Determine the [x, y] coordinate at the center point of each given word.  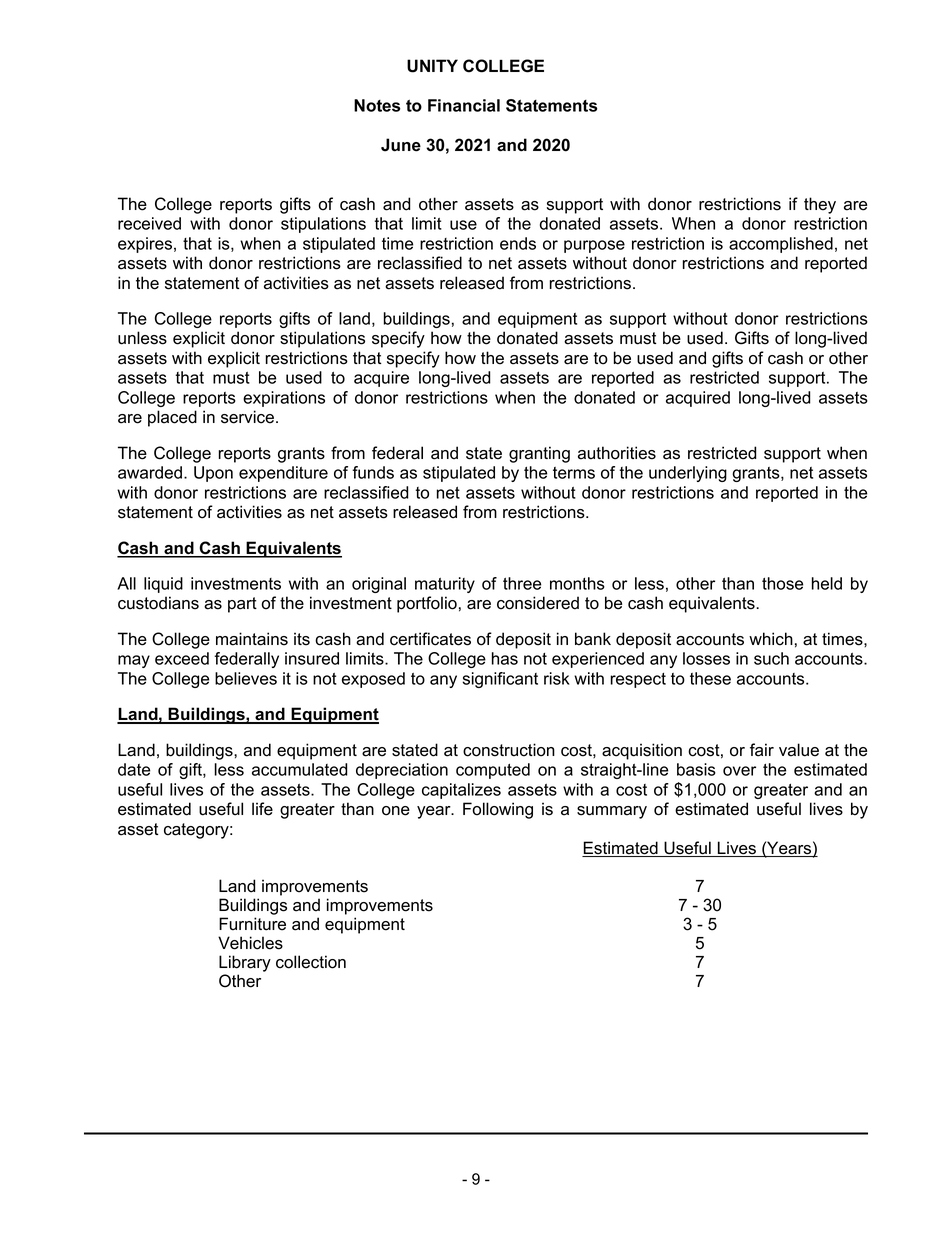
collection [311, 962]
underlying [688, 474]
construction [509, 750]
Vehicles [250, 943]
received [149, 223]
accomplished [781, 245]
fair [762, 750]
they [820, 205]
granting [539, 454]
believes [246, 678]
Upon [213, 474]
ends [518, 243]
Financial [464, 105]
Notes [377, 105]
